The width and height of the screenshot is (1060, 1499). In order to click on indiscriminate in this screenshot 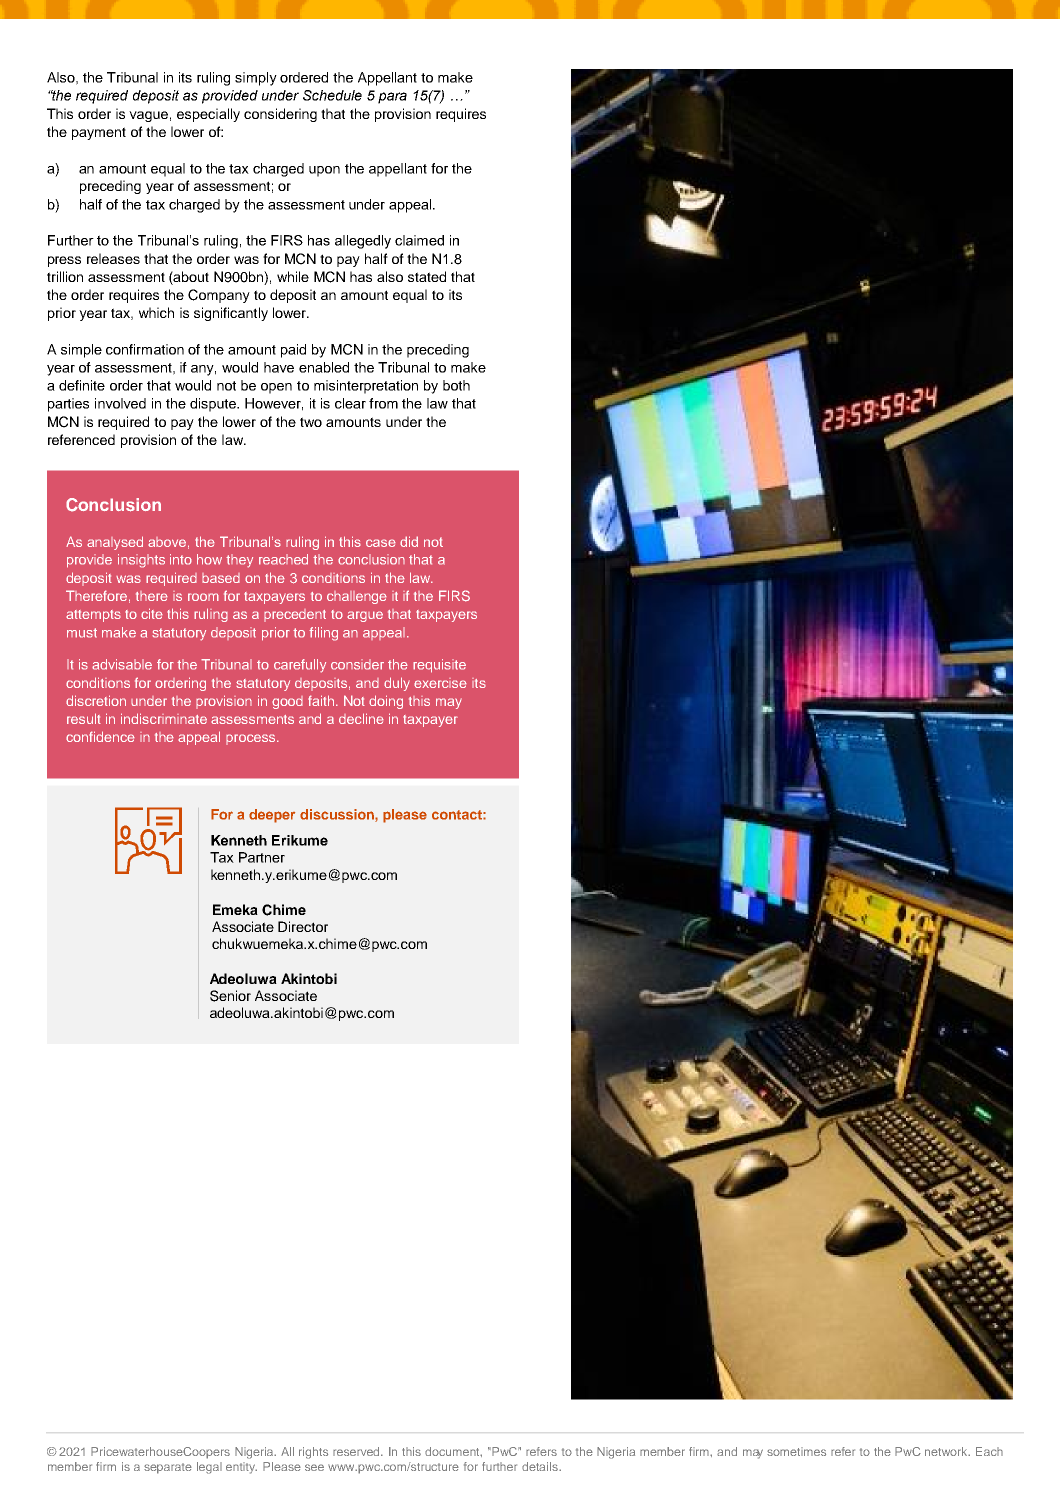, I will do `click(164, 718)`.
